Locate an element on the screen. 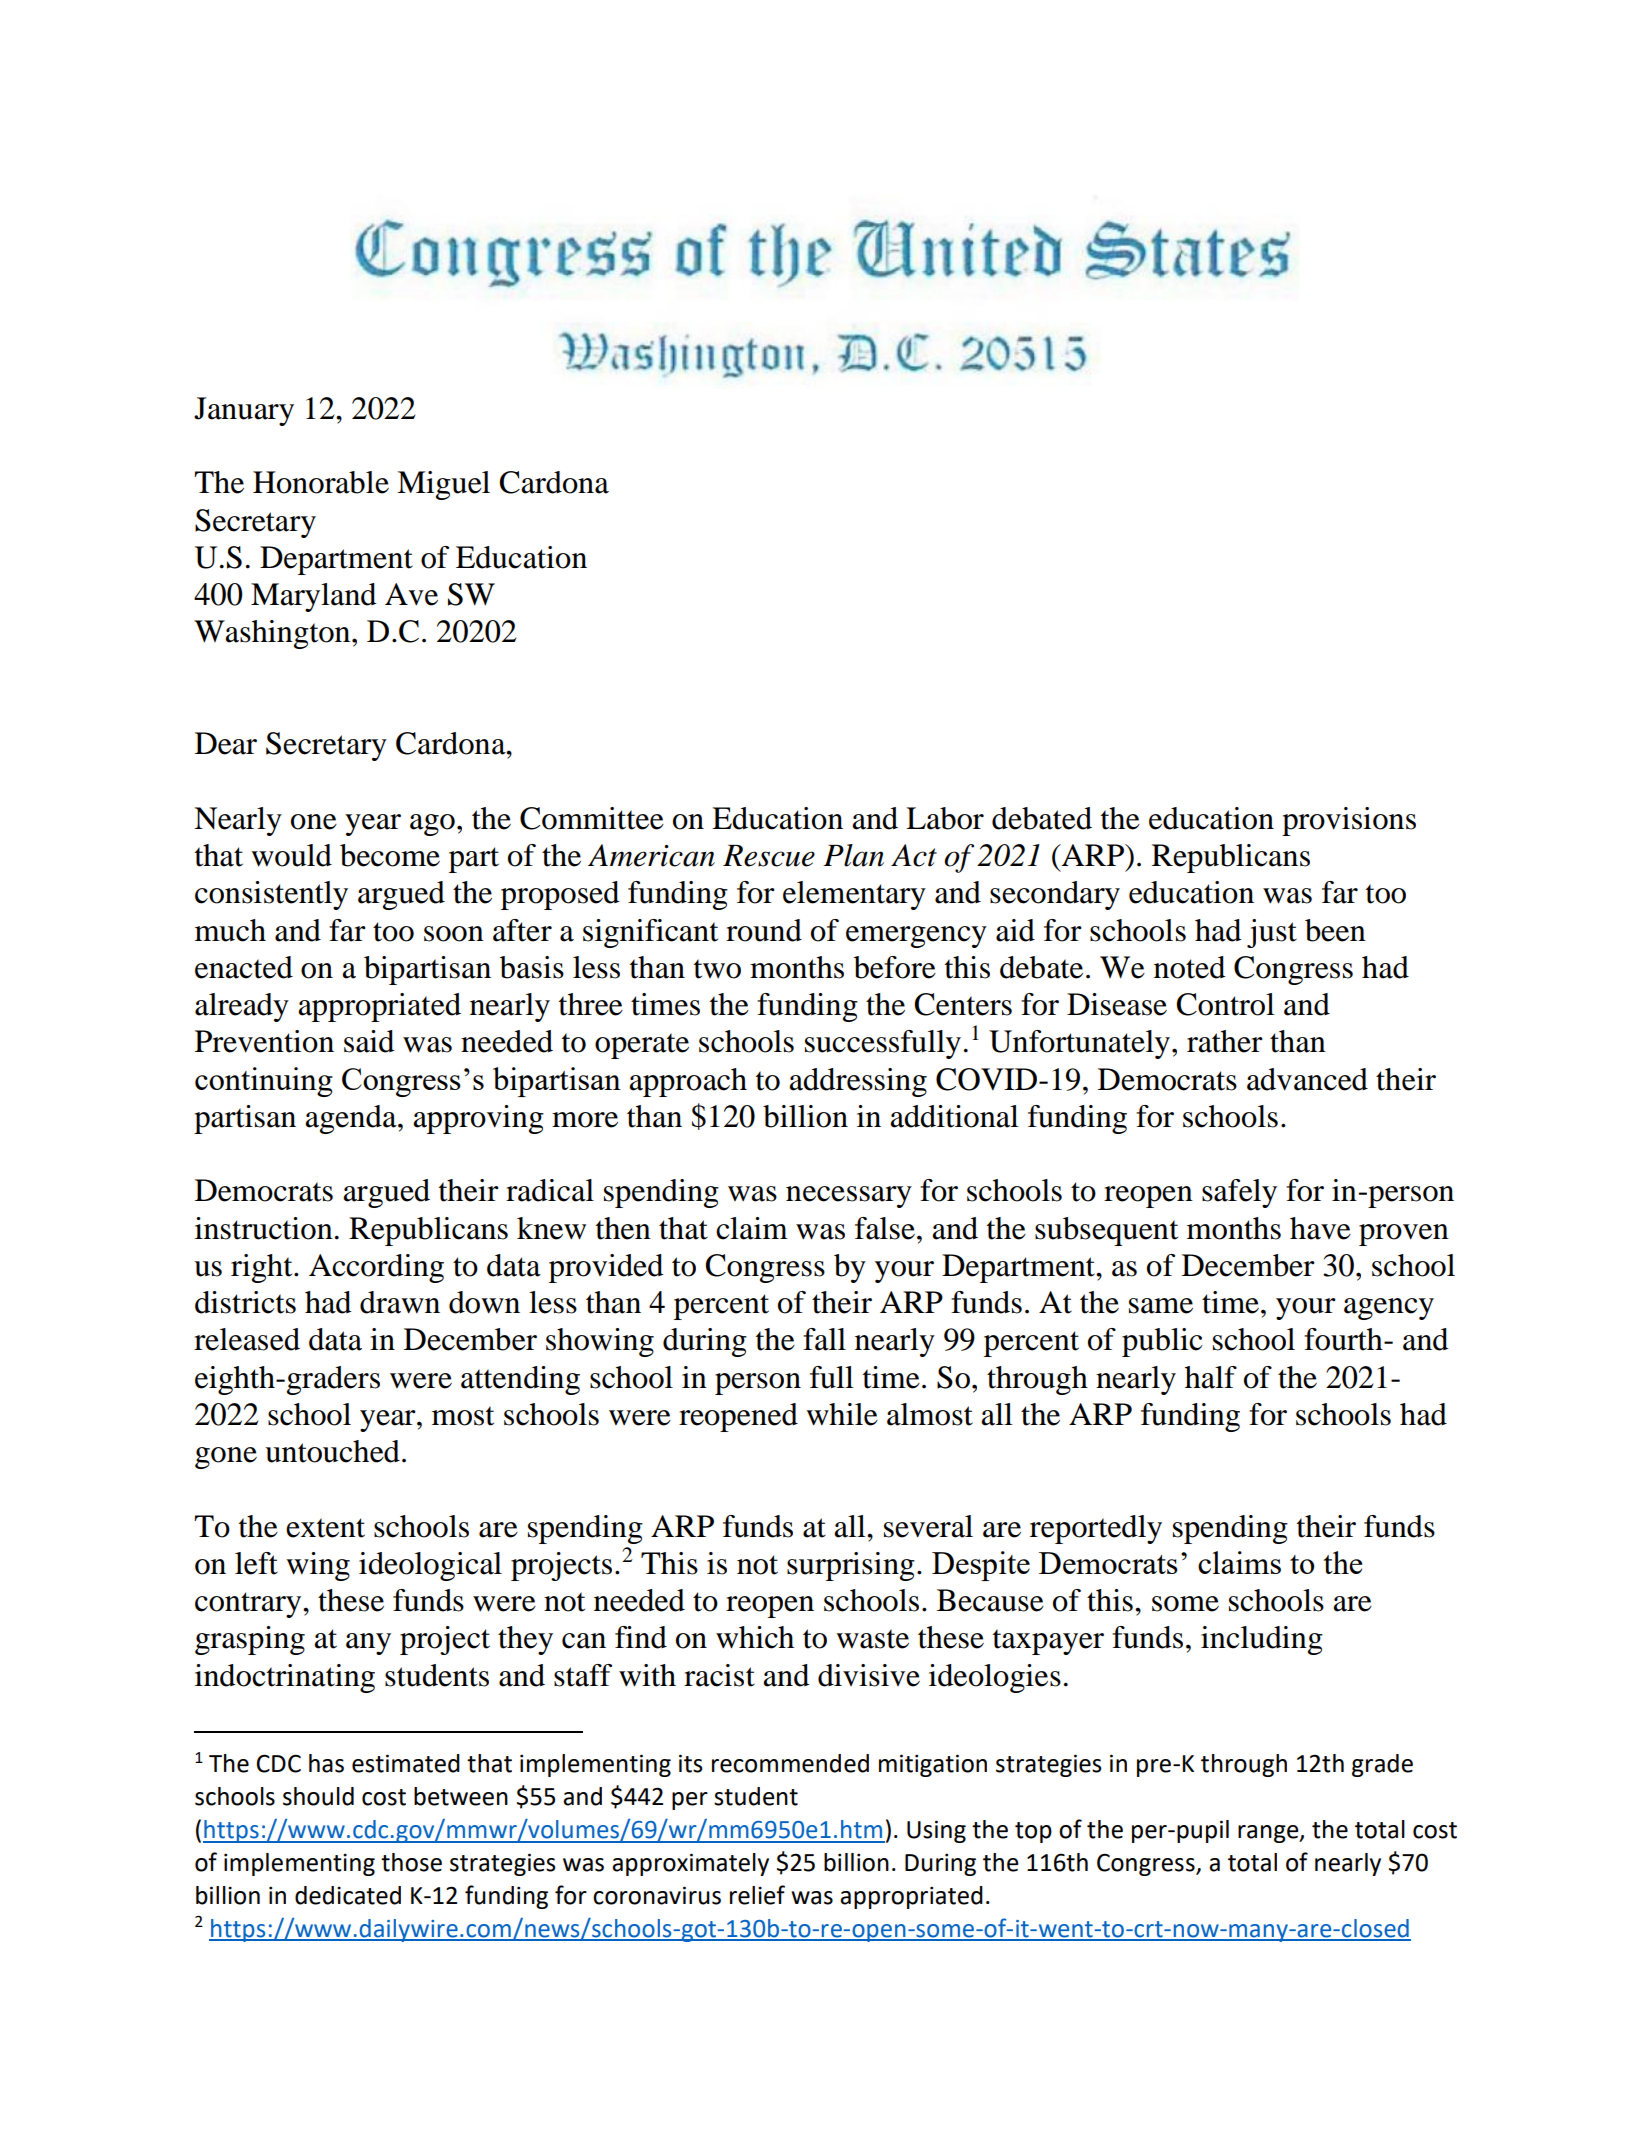  Miguel is located at coordinates (443, 485).
